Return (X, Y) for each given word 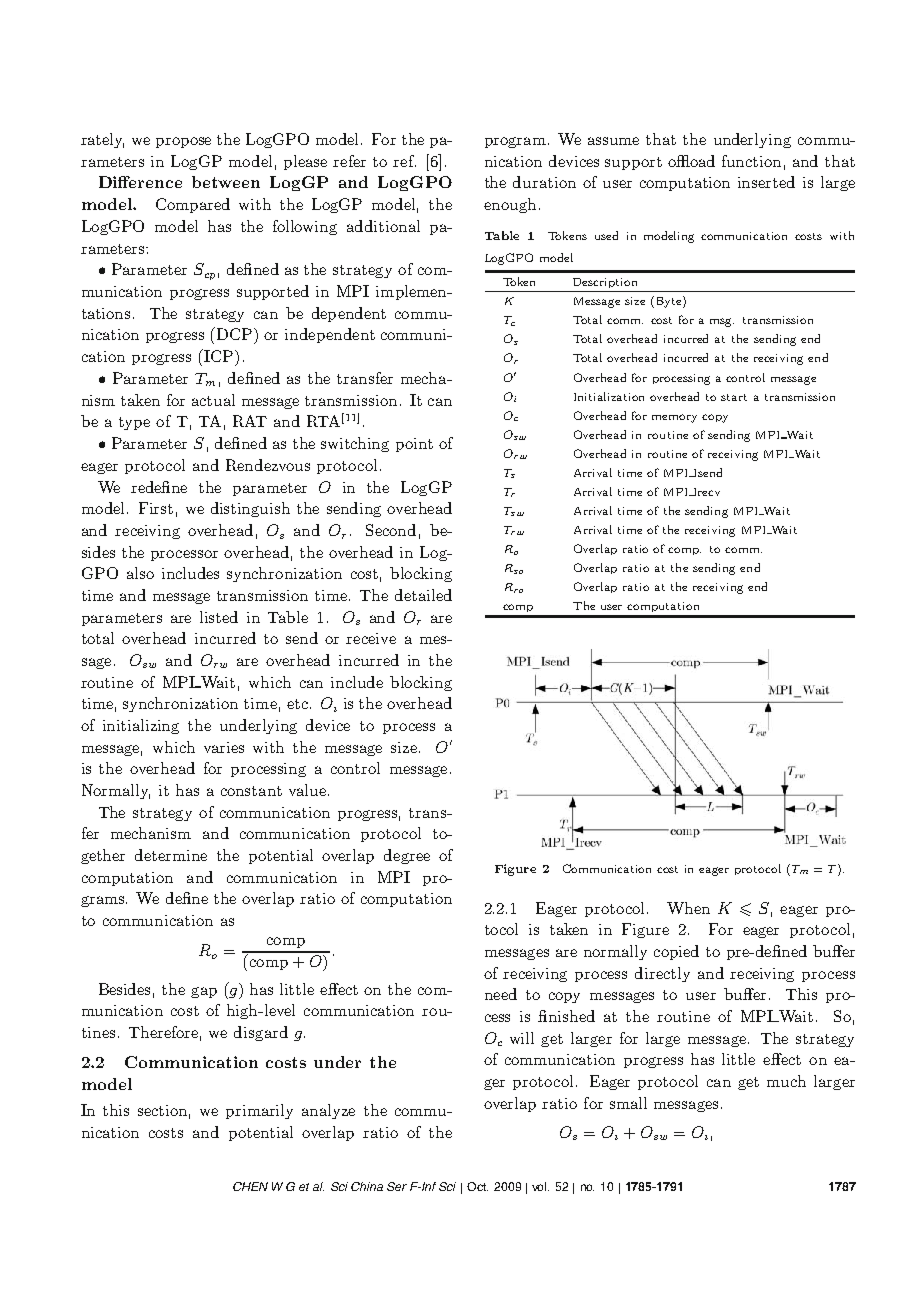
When (688, 908)
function (751, 161)
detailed (423, 595)
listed (219, 617)
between (226, 182)
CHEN (250, 1186)
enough (510, 205)
